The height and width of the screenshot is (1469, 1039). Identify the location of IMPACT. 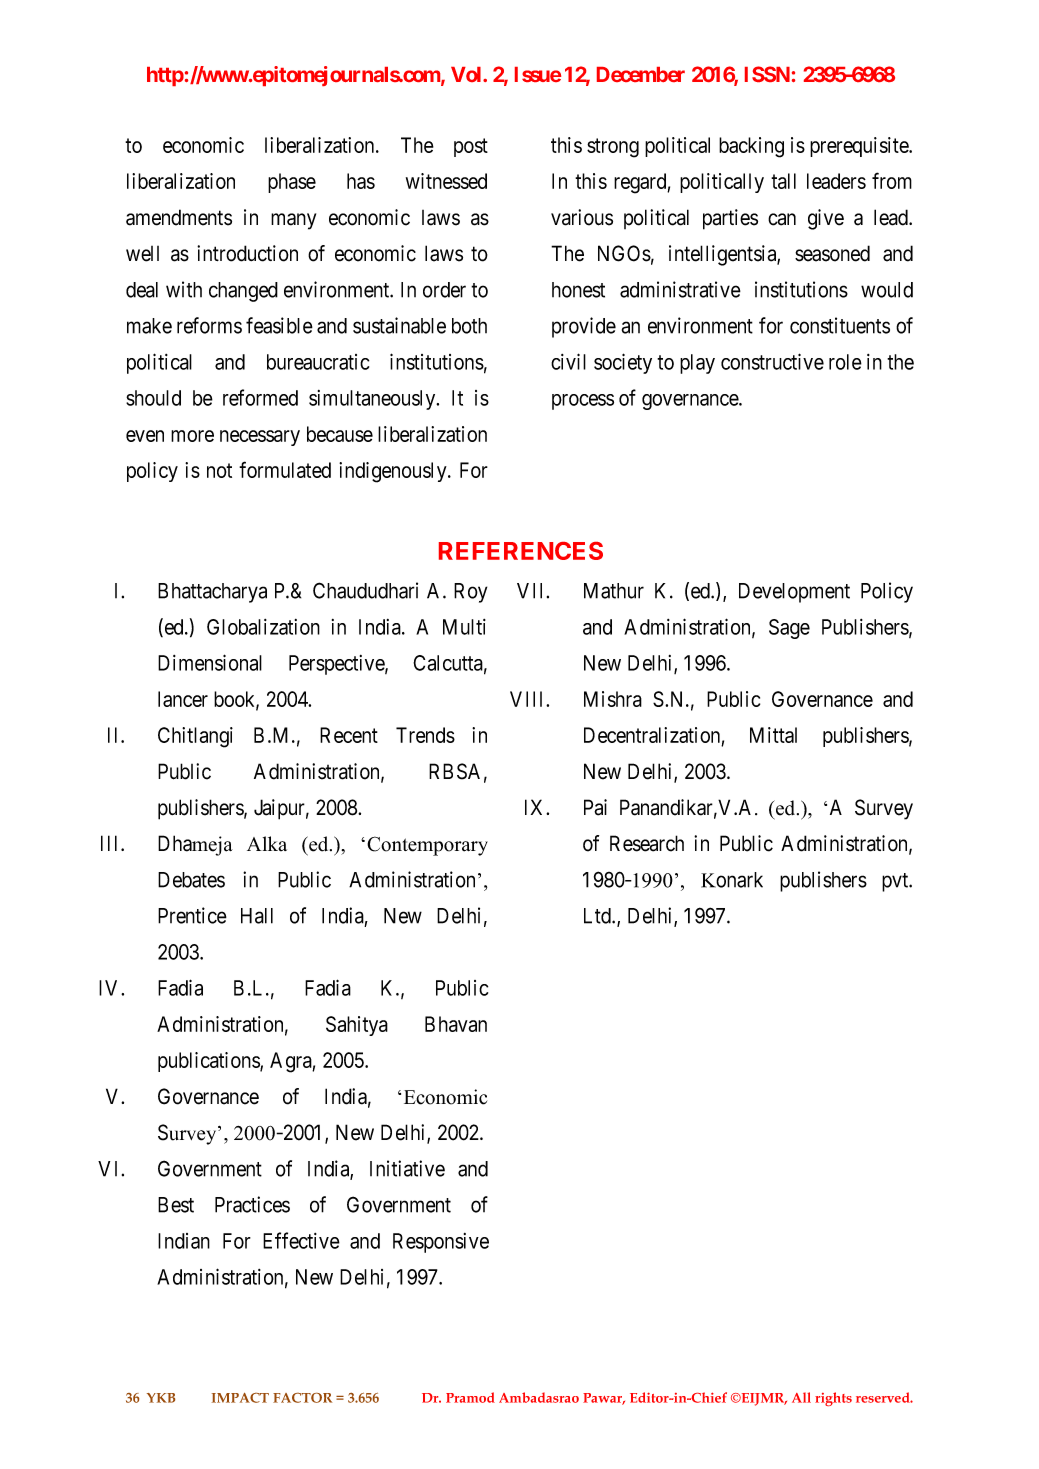
(240, 1398).
